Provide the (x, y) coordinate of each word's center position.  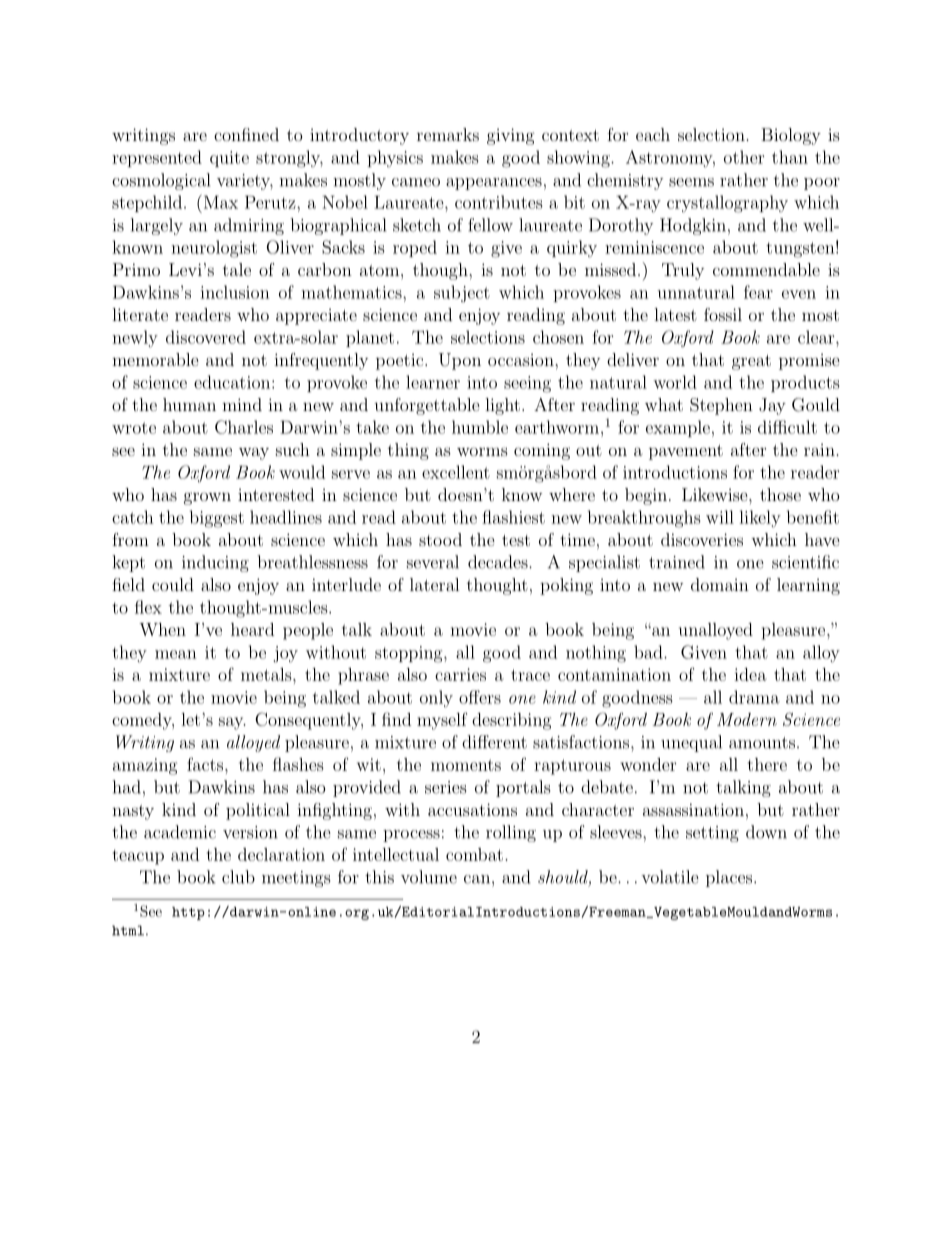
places (730, 878)
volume (429, 877)
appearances (494, 184)
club (238, 877)
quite (229, 159)
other (744, 157)
